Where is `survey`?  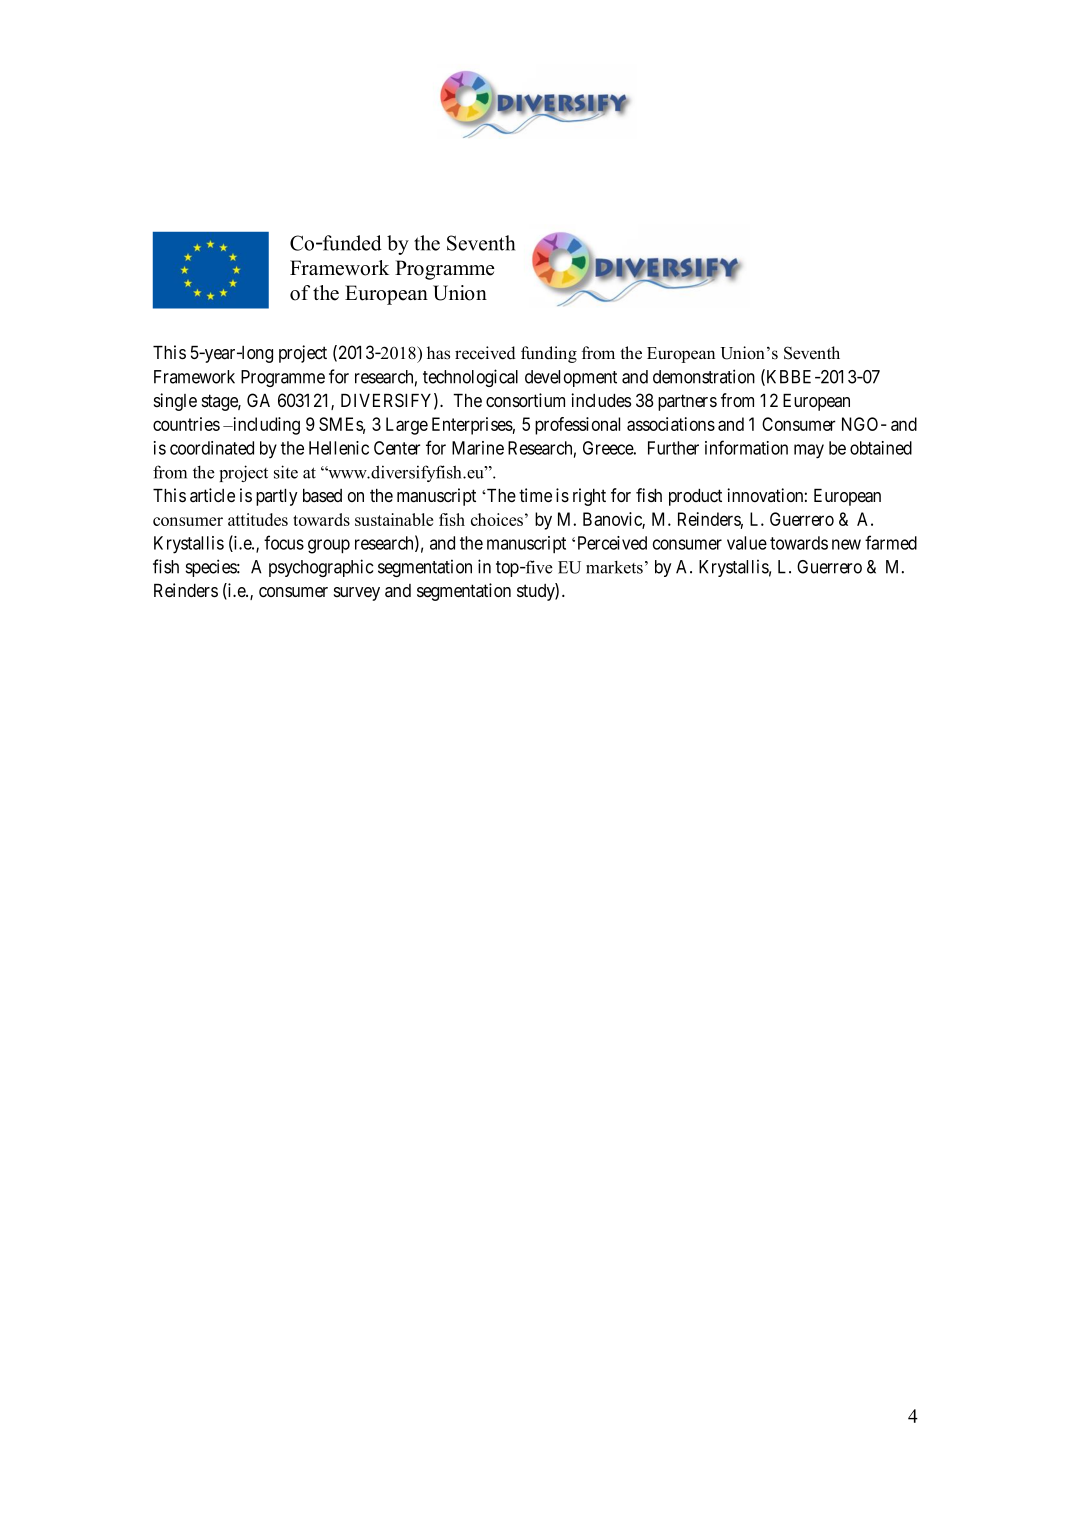
survey is located at coordinates (357, 594).
